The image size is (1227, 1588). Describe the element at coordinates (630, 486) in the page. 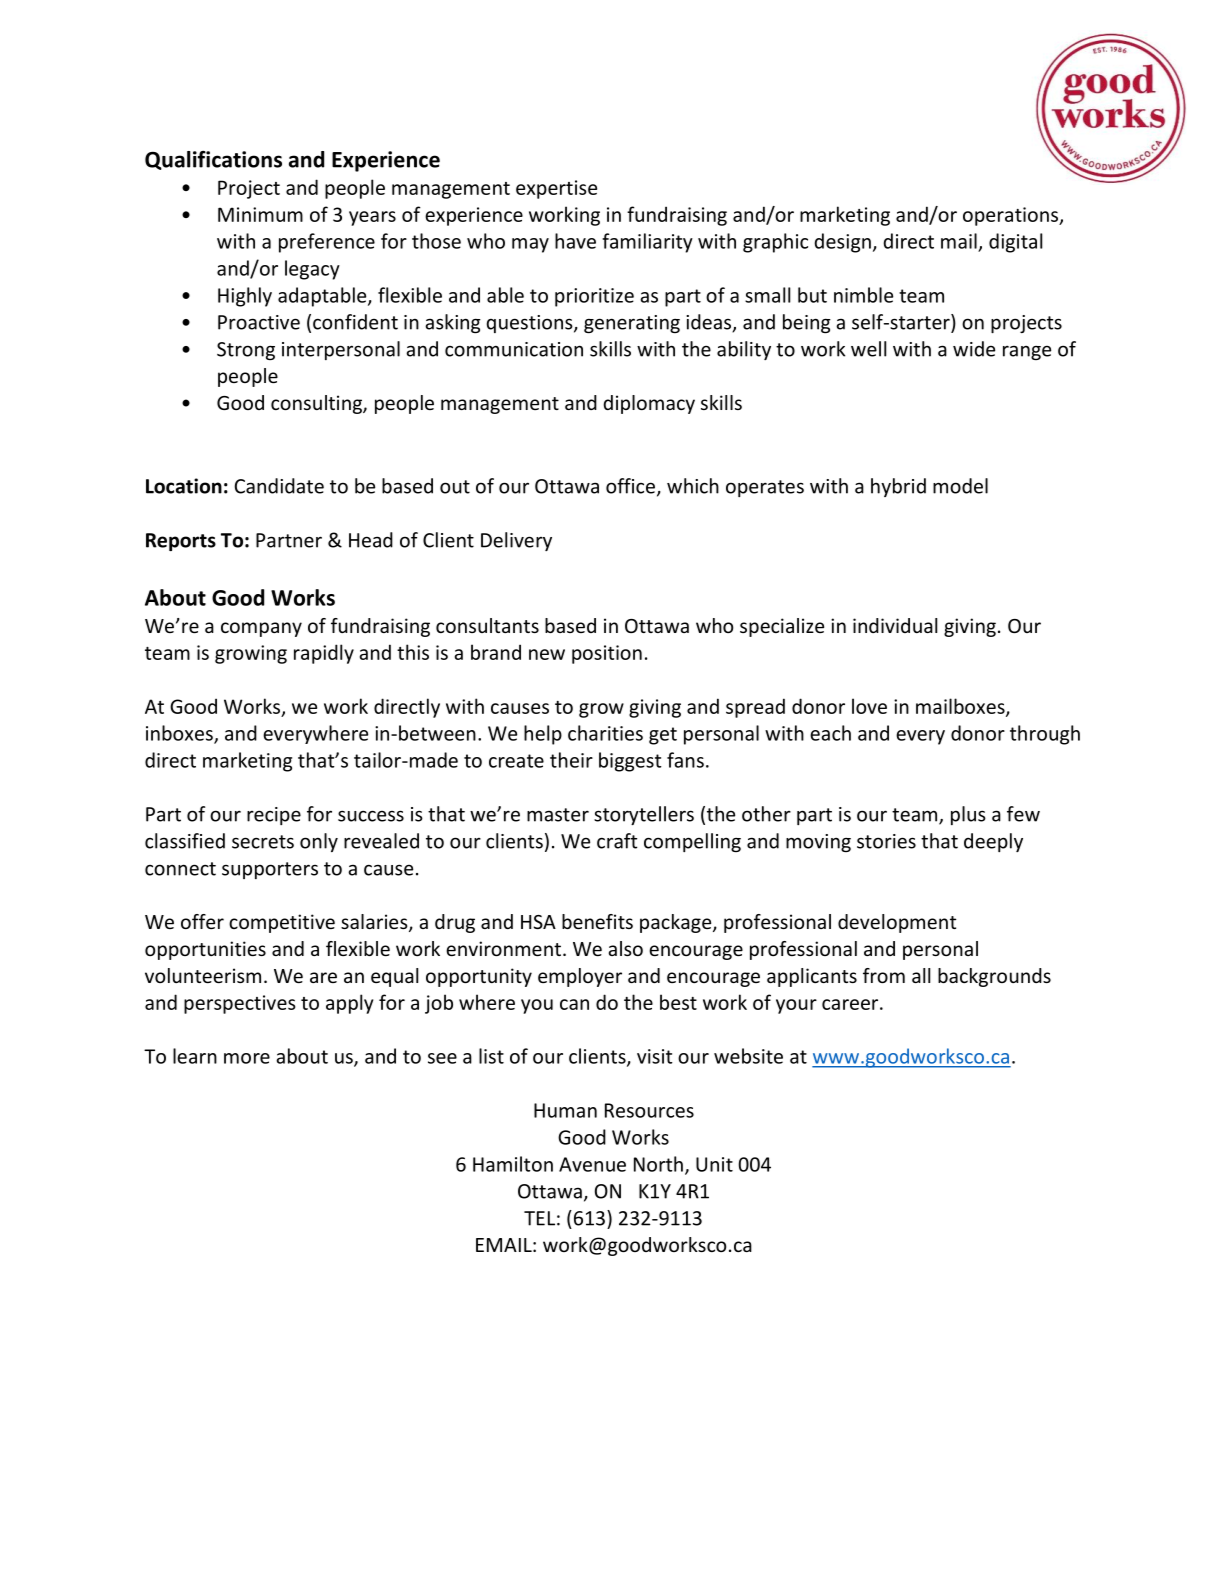

I see `office` at that location.
